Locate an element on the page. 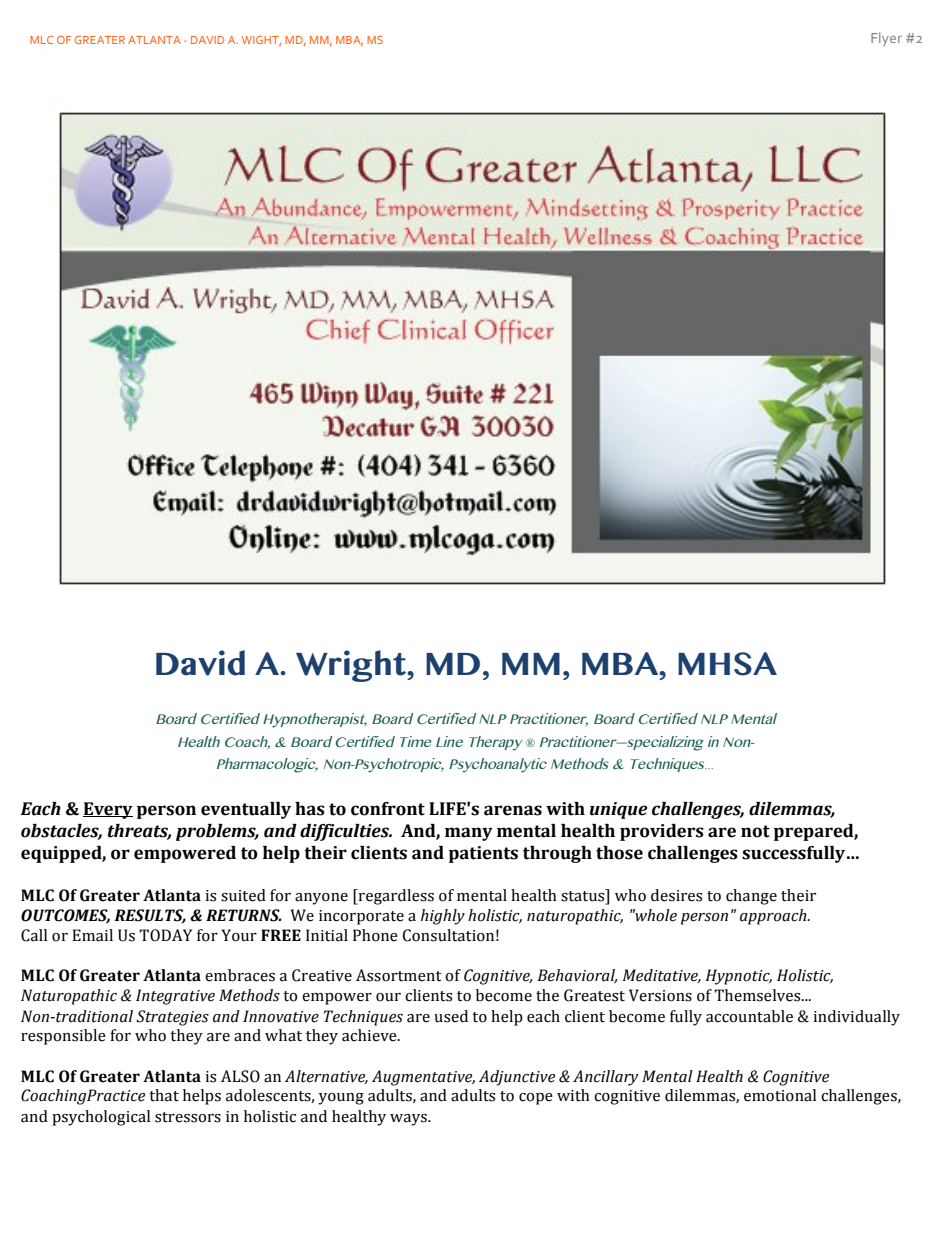 This document has width=952, height=1233. confront is located at coordinates (388, 809).
